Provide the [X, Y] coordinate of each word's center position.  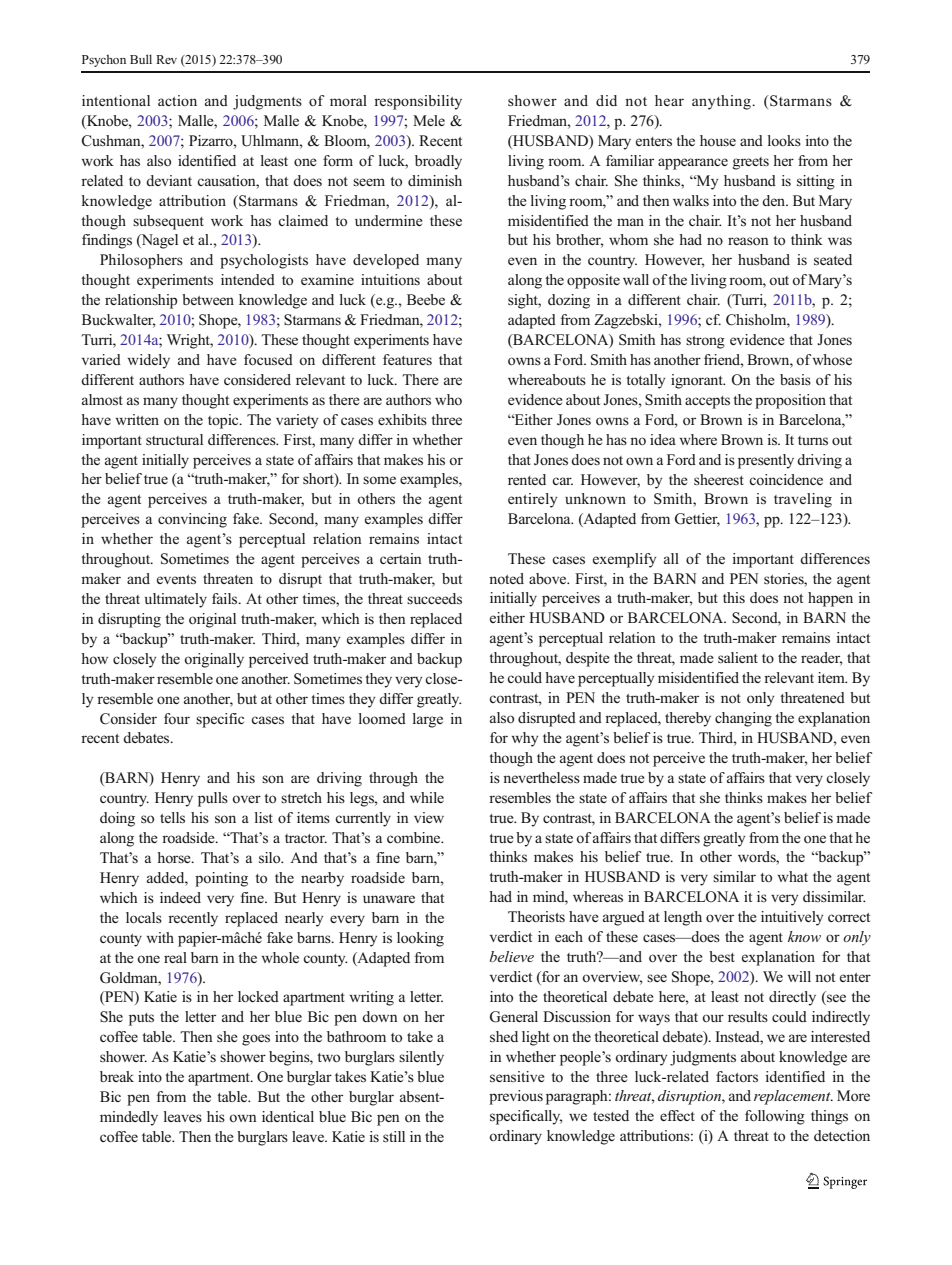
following [775, 1117]
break [117, 1076]
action [177, 100]
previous [516, 1097]
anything [722, 102]
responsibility [418, 102]
